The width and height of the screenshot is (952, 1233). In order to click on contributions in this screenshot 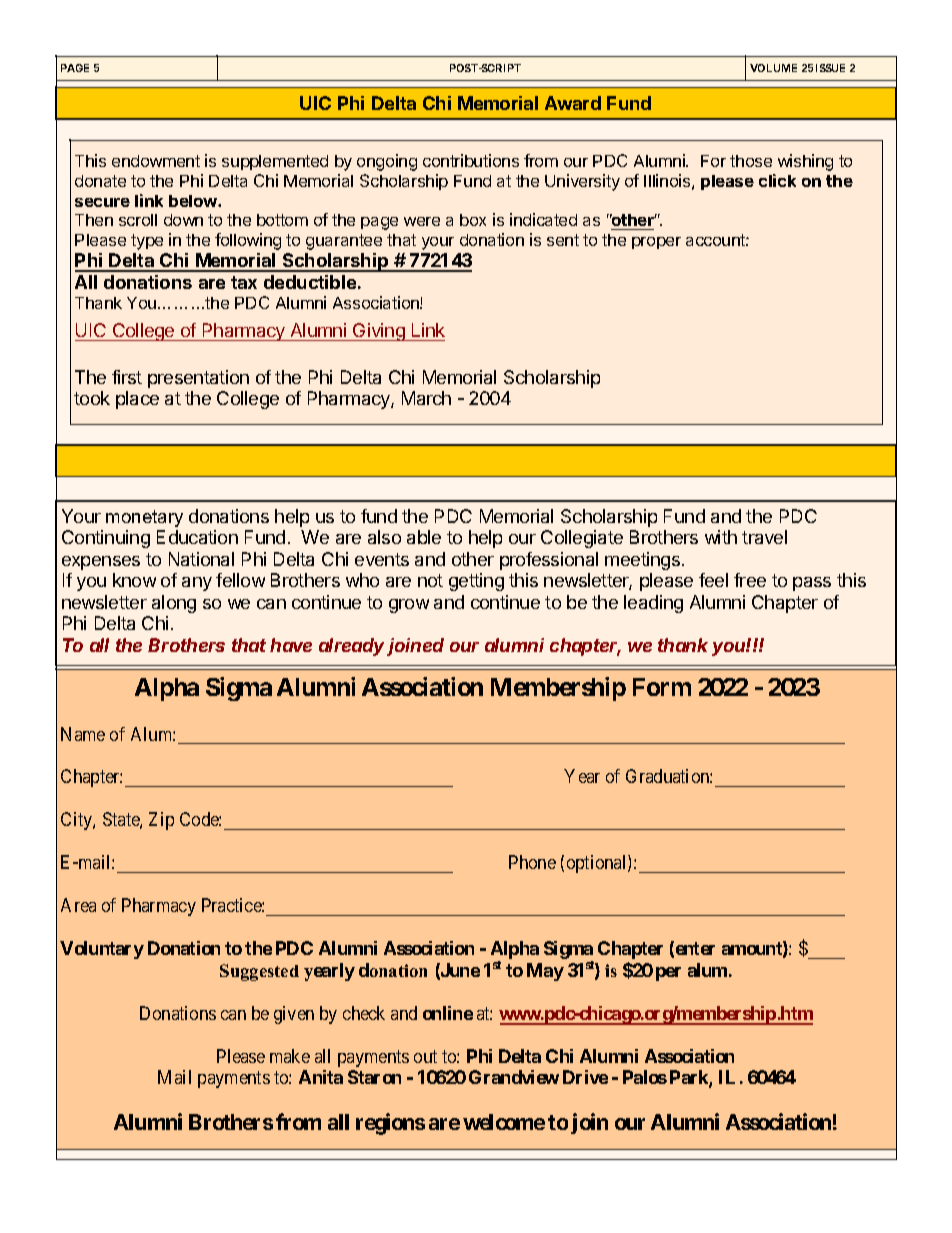, I will do `click(471, 160)`.
